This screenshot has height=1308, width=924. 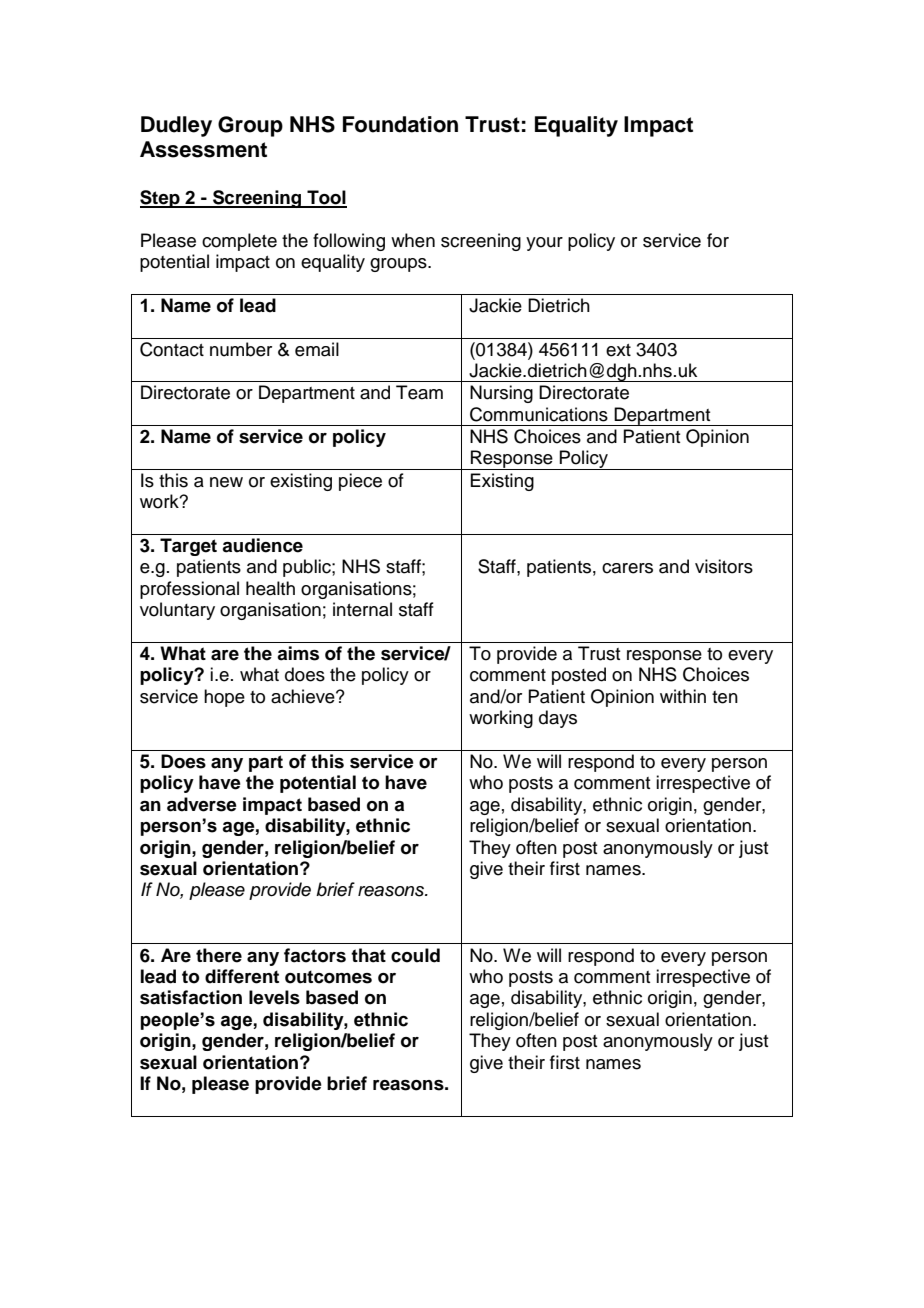 What do you see at coordinates (262, 545) in the screenshot?
I see `audience` at bounding box center [262, 545].
